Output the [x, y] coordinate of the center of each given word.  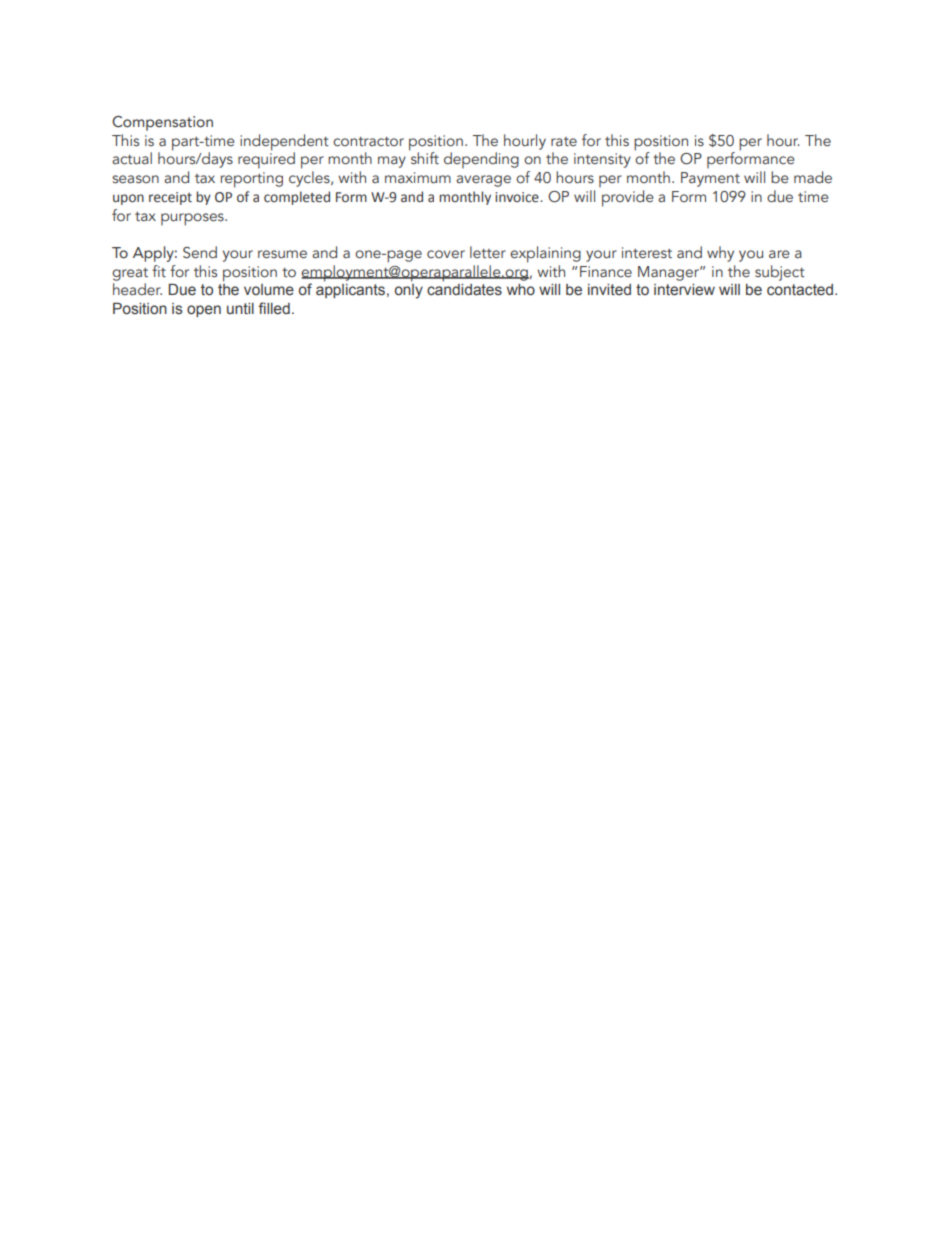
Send [200, 252]
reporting [252, 180]
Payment [710, 179]
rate [564, 142]
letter [488, 252]
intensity [602, 160]
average [483, 181]
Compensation [162, 123]
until [240, 309]
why [720, 254]
